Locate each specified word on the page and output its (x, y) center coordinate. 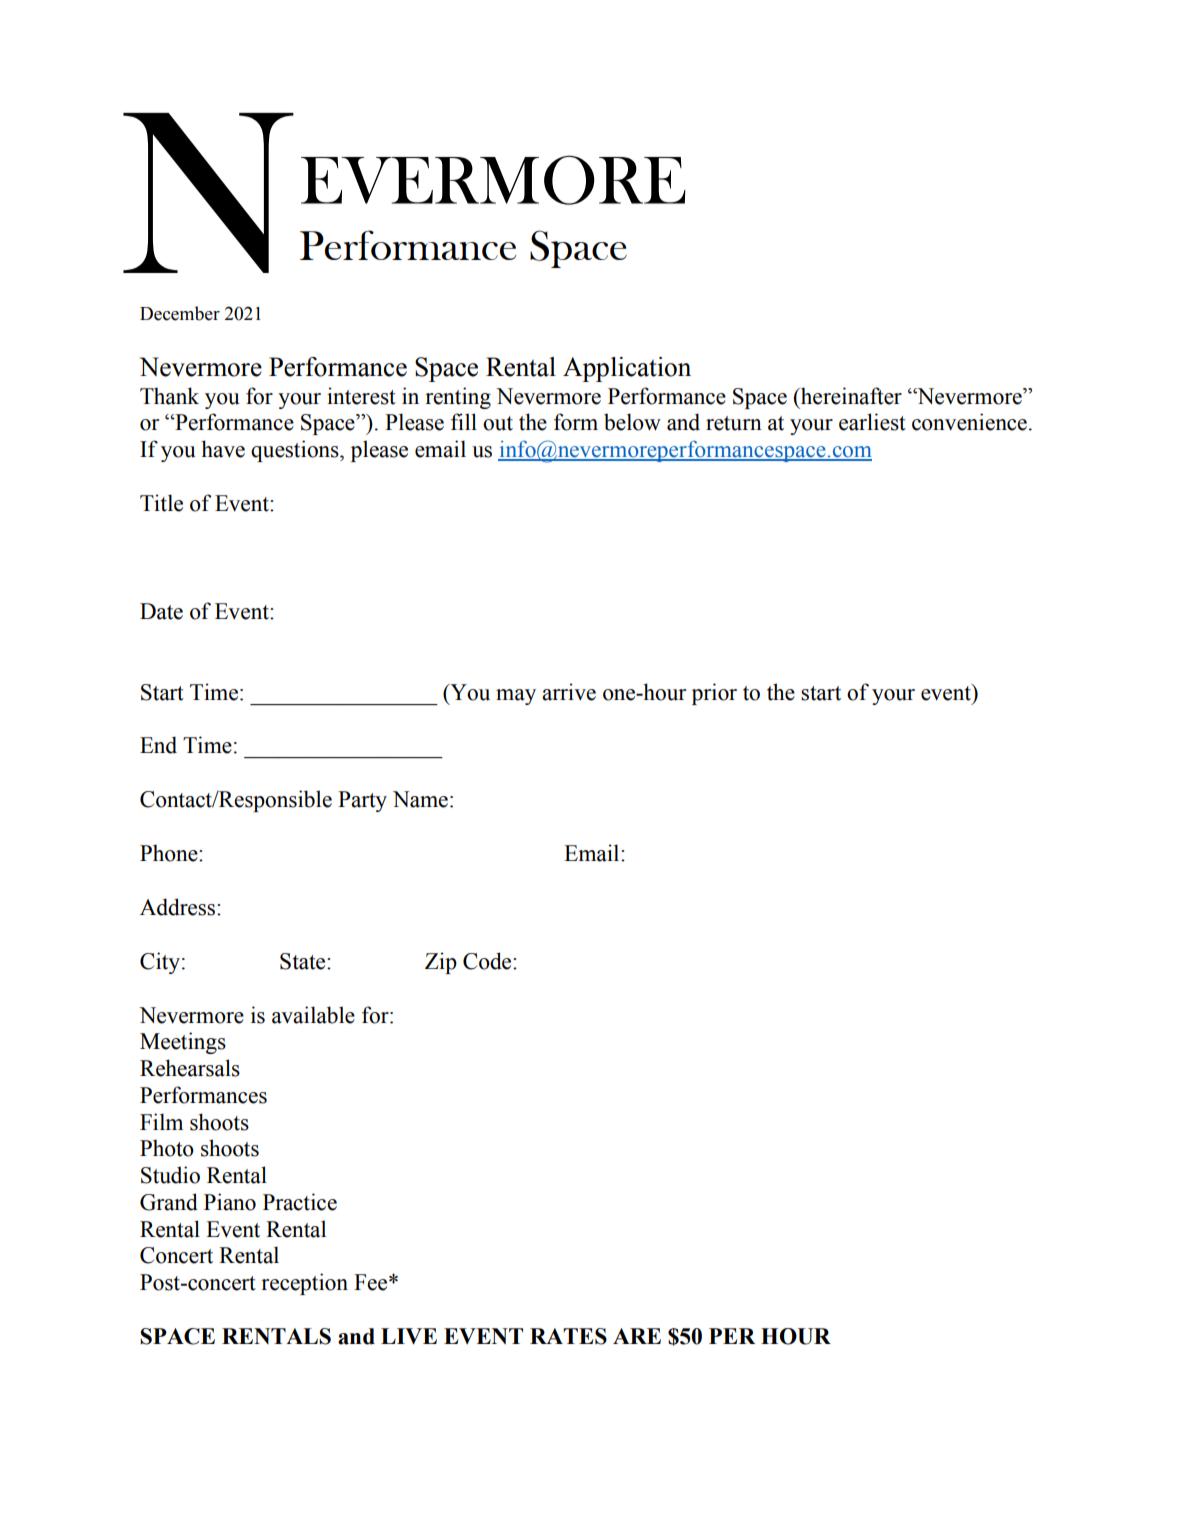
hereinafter (850, 396)
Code (488, 961)
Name (420, 799)
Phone (170, 853)
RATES (568, 1336)
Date (161, 611)
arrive (569, 692)
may (516, 697)
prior (714, 694)
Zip (441, 963)
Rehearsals (190, 1068)
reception (304, 1284)
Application (627, 369)
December (180, 313)
